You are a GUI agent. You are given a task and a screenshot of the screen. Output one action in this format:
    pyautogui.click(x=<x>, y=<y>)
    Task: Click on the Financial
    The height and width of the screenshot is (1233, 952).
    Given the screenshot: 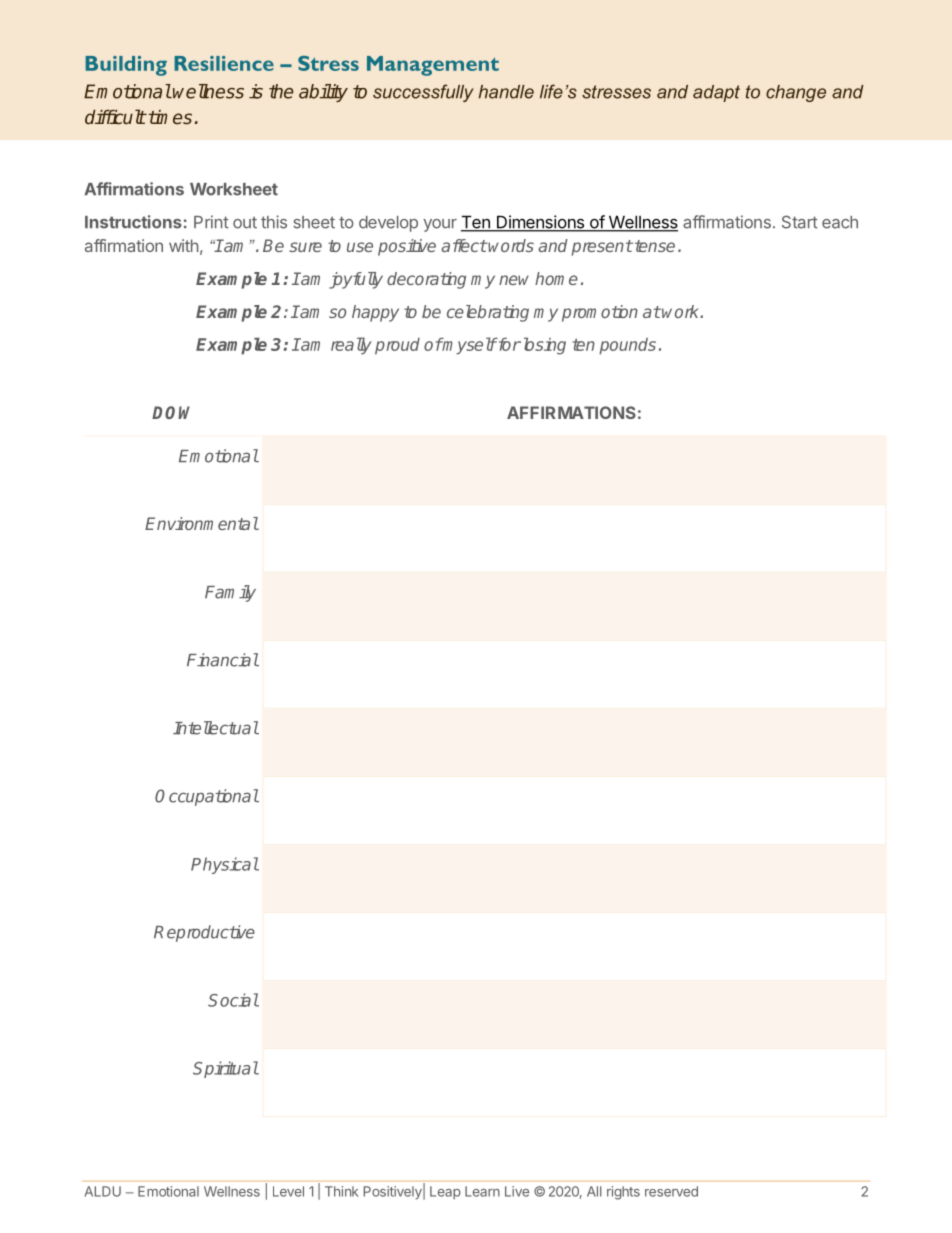 What is the action you would take?
    pyautogui.click(x=223, y=660)
